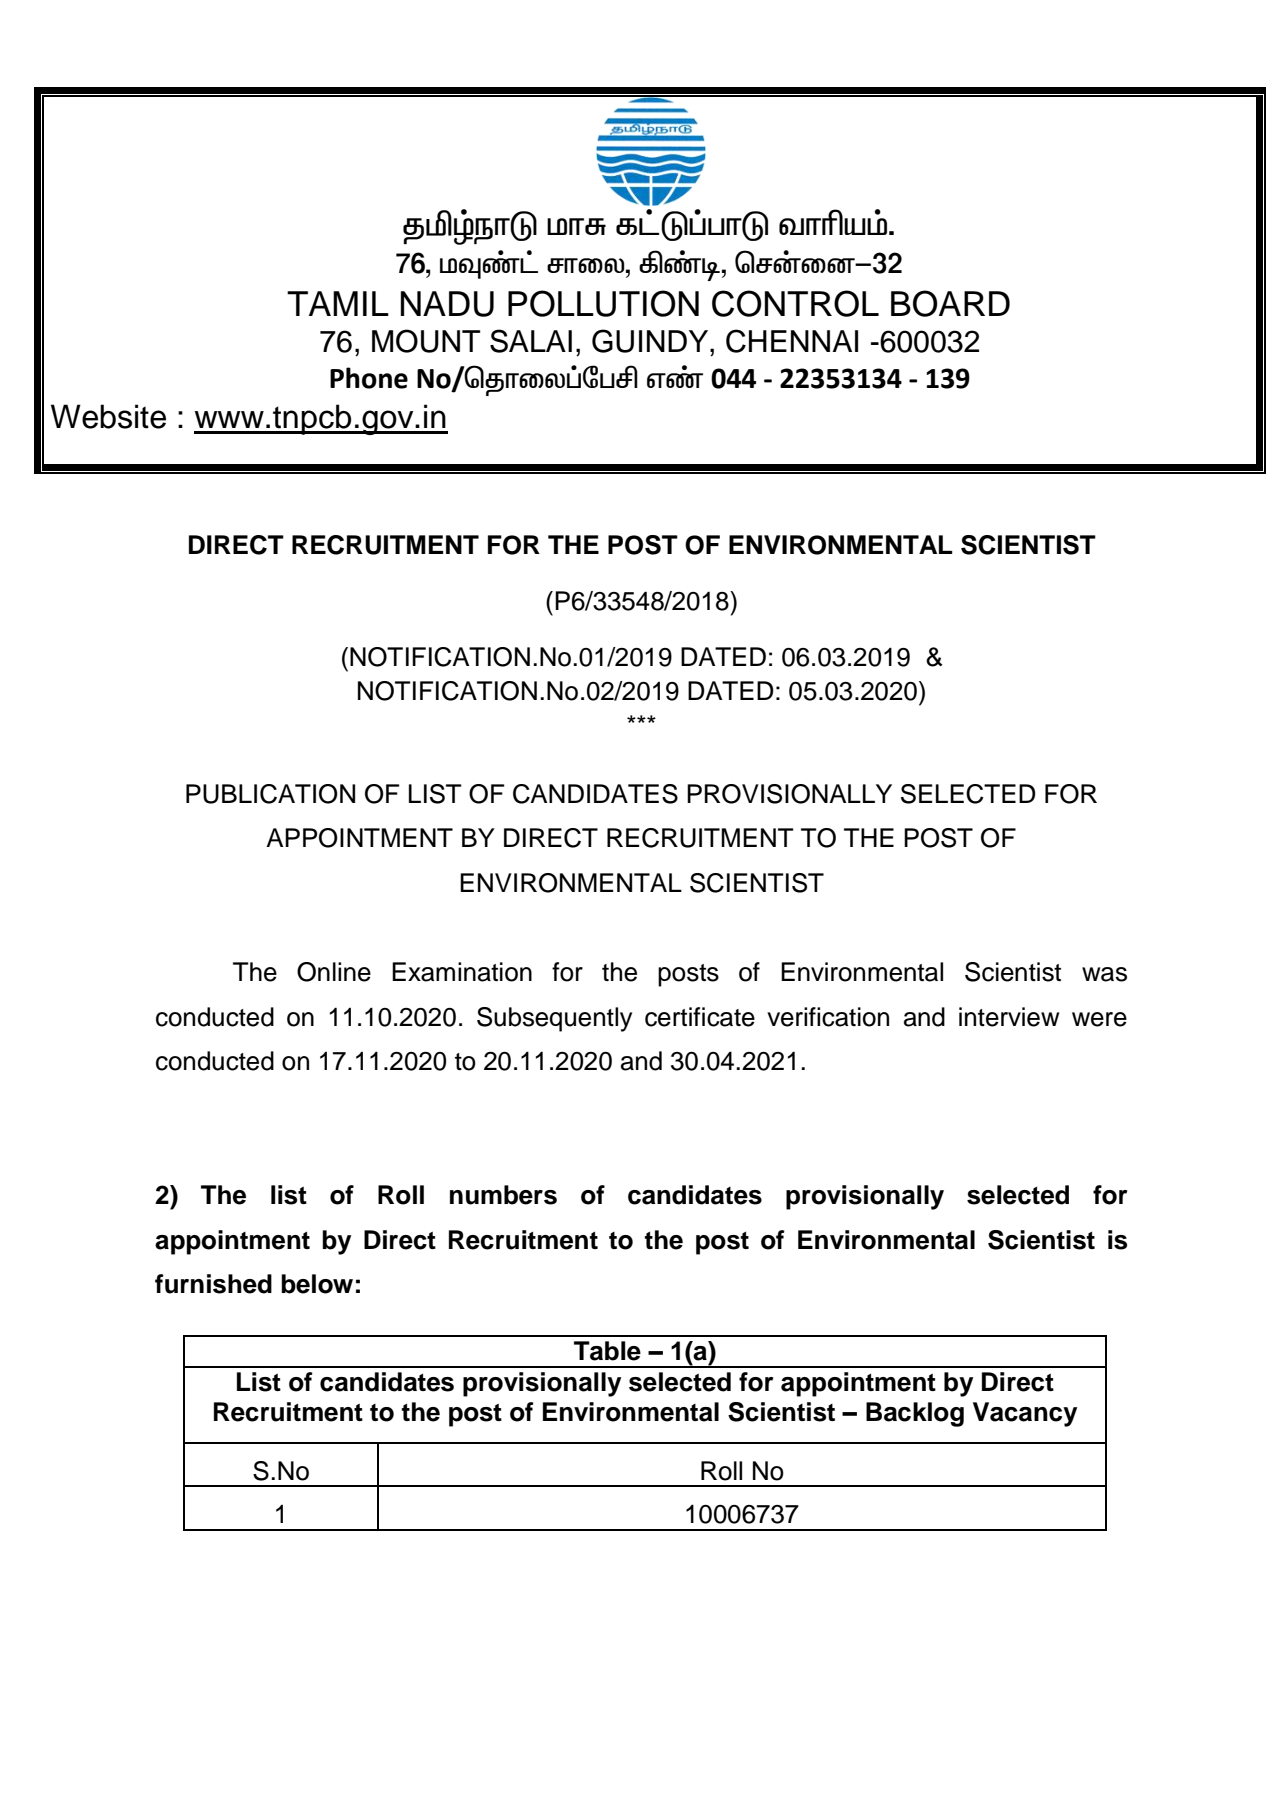 This document has height=1815, width=1283. I want to click on BOARD, so click(950, 303).
